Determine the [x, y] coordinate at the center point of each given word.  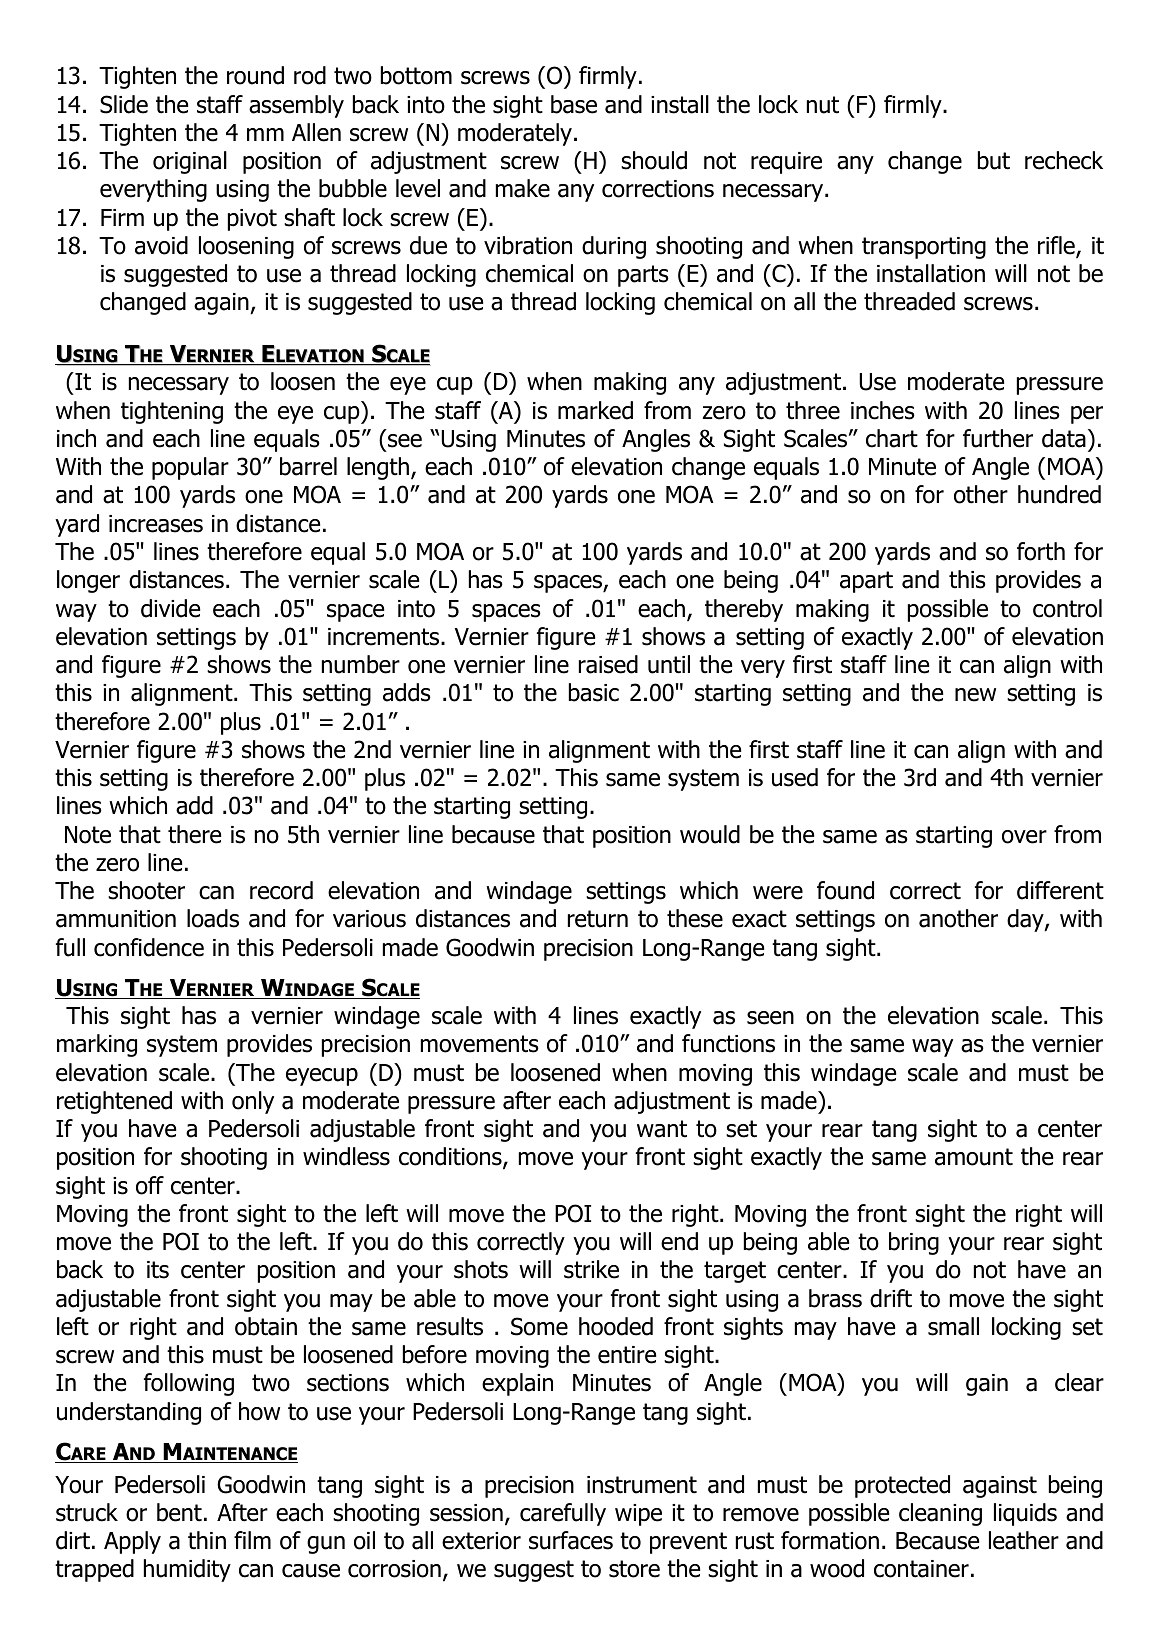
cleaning [940, 1514]
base [574, 104]
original [190, 162]
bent [179, 1512]
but [994, 160]
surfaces [571, 1540]
